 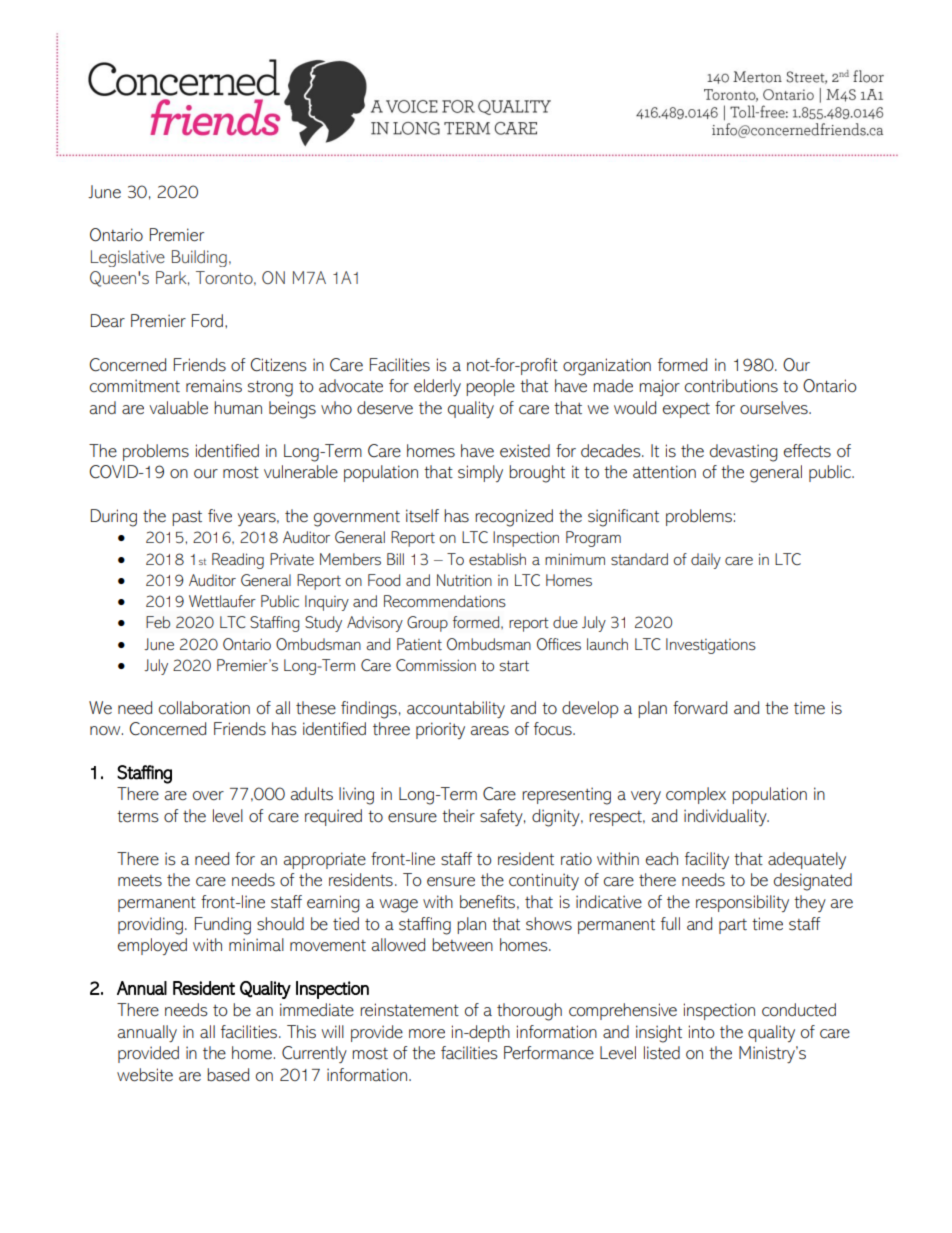 What do you see at coordinates (228, 1075) in the screenshot?
I see `based` at bounding box center [228, 1075].
